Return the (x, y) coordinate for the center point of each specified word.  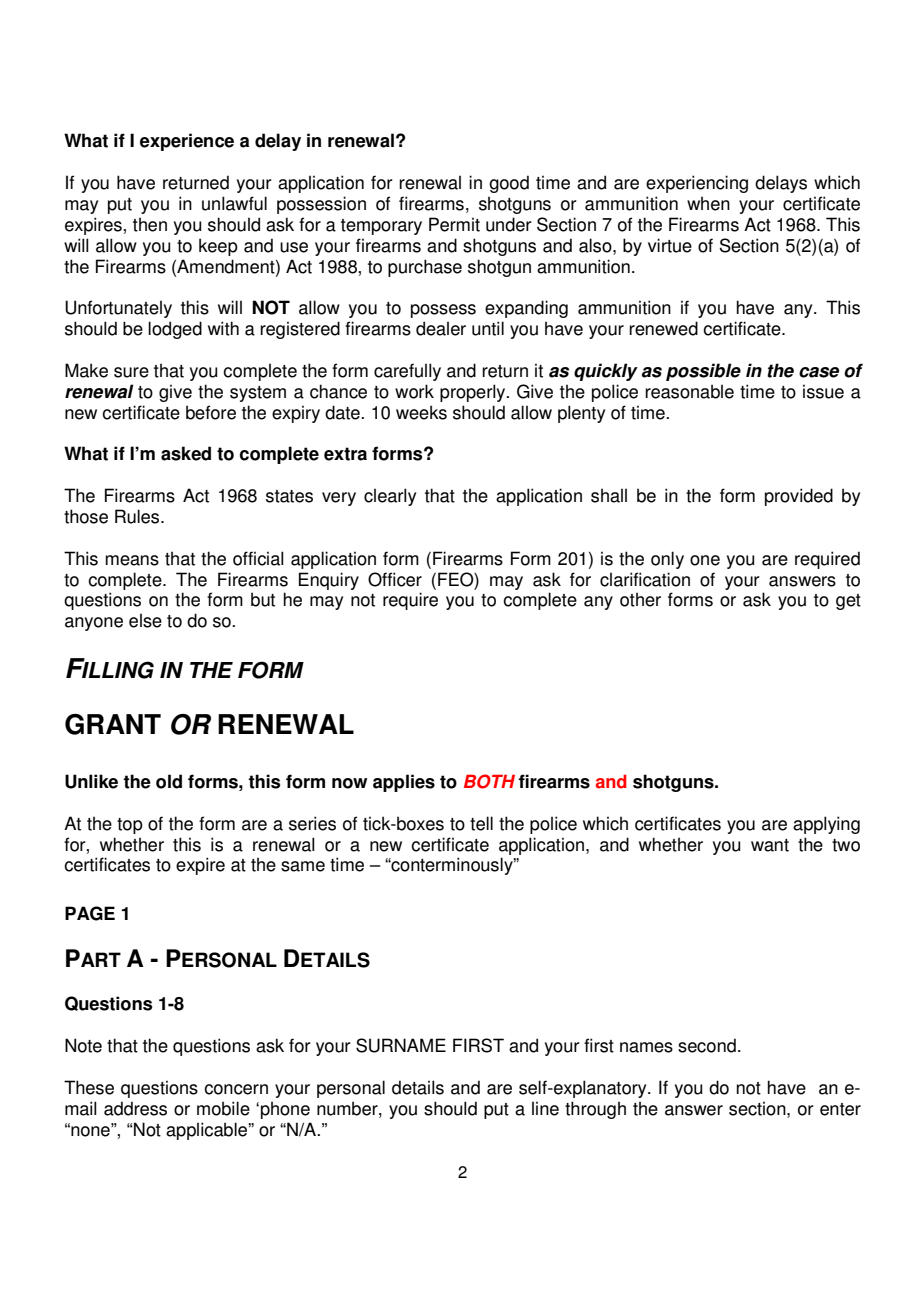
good (509, 184)
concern (236, 1089)
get (848, 602)
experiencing (697, 184)
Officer (395, 579)
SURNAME (401, 1045)
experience (187, 142)
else (145, 620)
